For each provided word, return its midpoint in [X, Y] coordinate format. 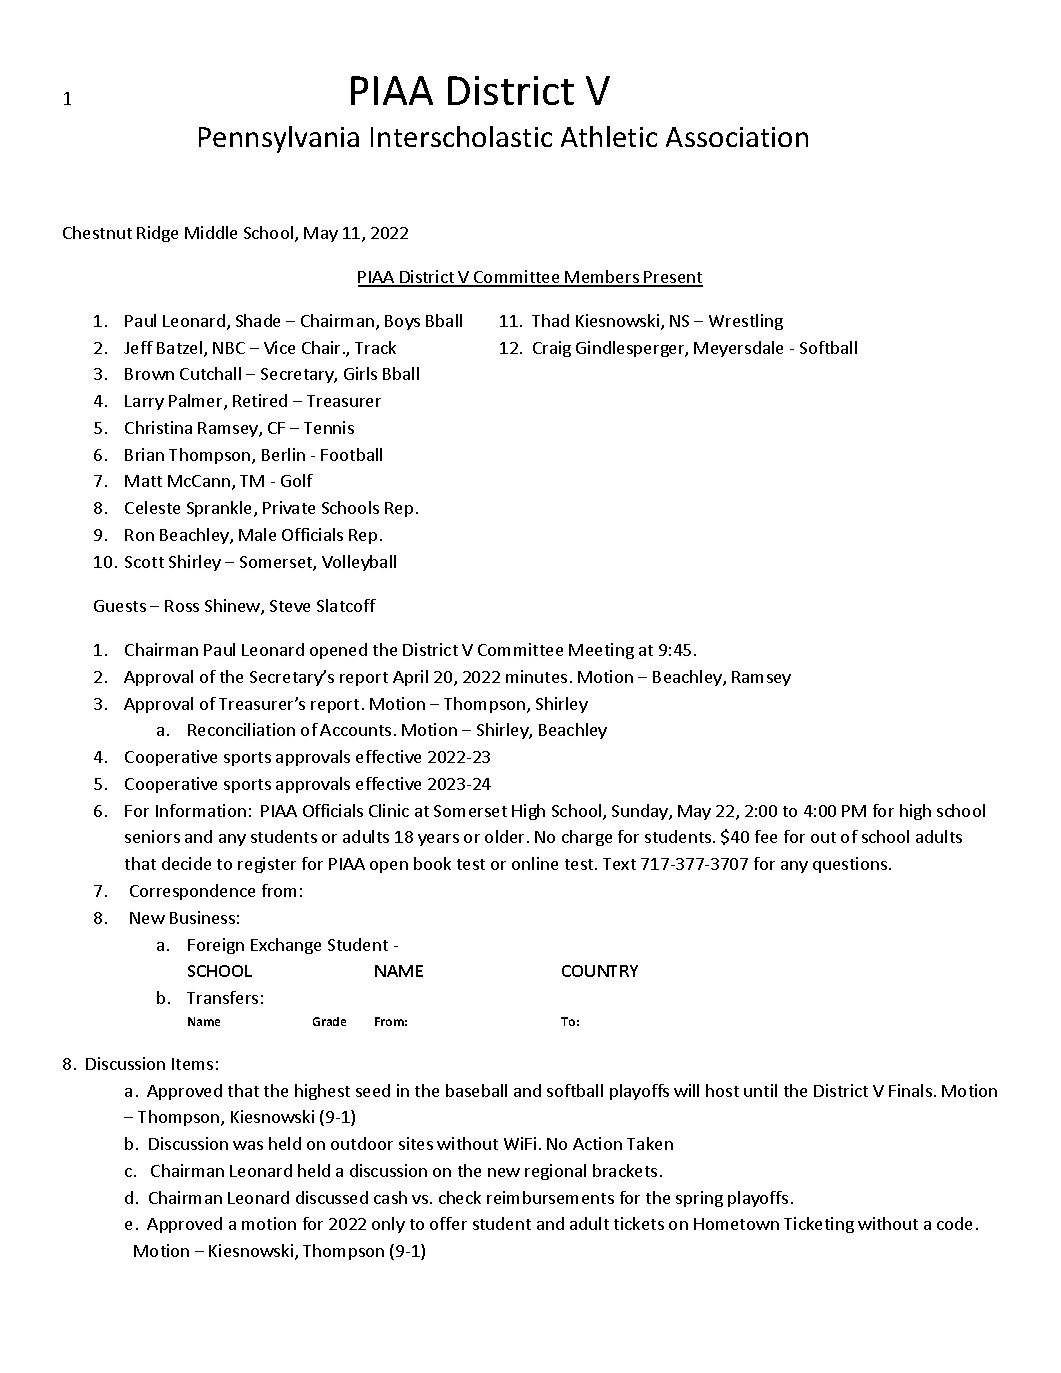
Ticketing [819, 1225]
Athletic [609, 136]
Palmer [197, 402]
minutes [536, 676]
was [248, 1145]
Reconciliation [241, 729]
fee [766, 836]
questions [850, 865]
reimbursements [550, 1197]
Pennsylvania [279, 139]
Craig [552, 349]
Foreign [216, 946]
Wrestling [746, 322]
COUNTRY [600, 971]
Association [737, 137]
